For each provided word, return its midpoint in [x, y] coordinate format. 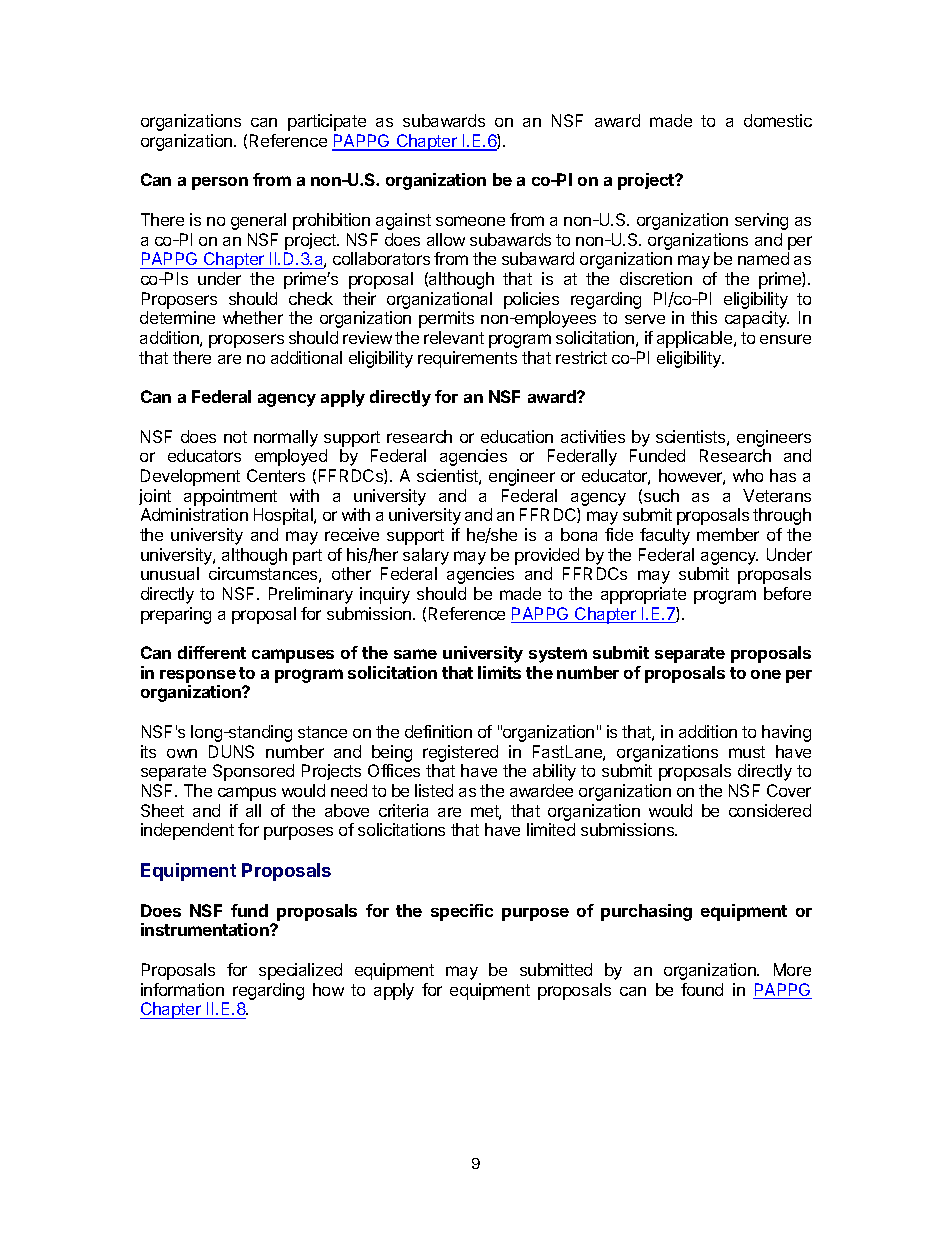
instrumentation [206, 929]
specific [462, 912]
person [220, 183]
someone [470, 221]
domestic [778, 120]
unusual [170, 573]
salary [426, 556]
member [728, 534]
